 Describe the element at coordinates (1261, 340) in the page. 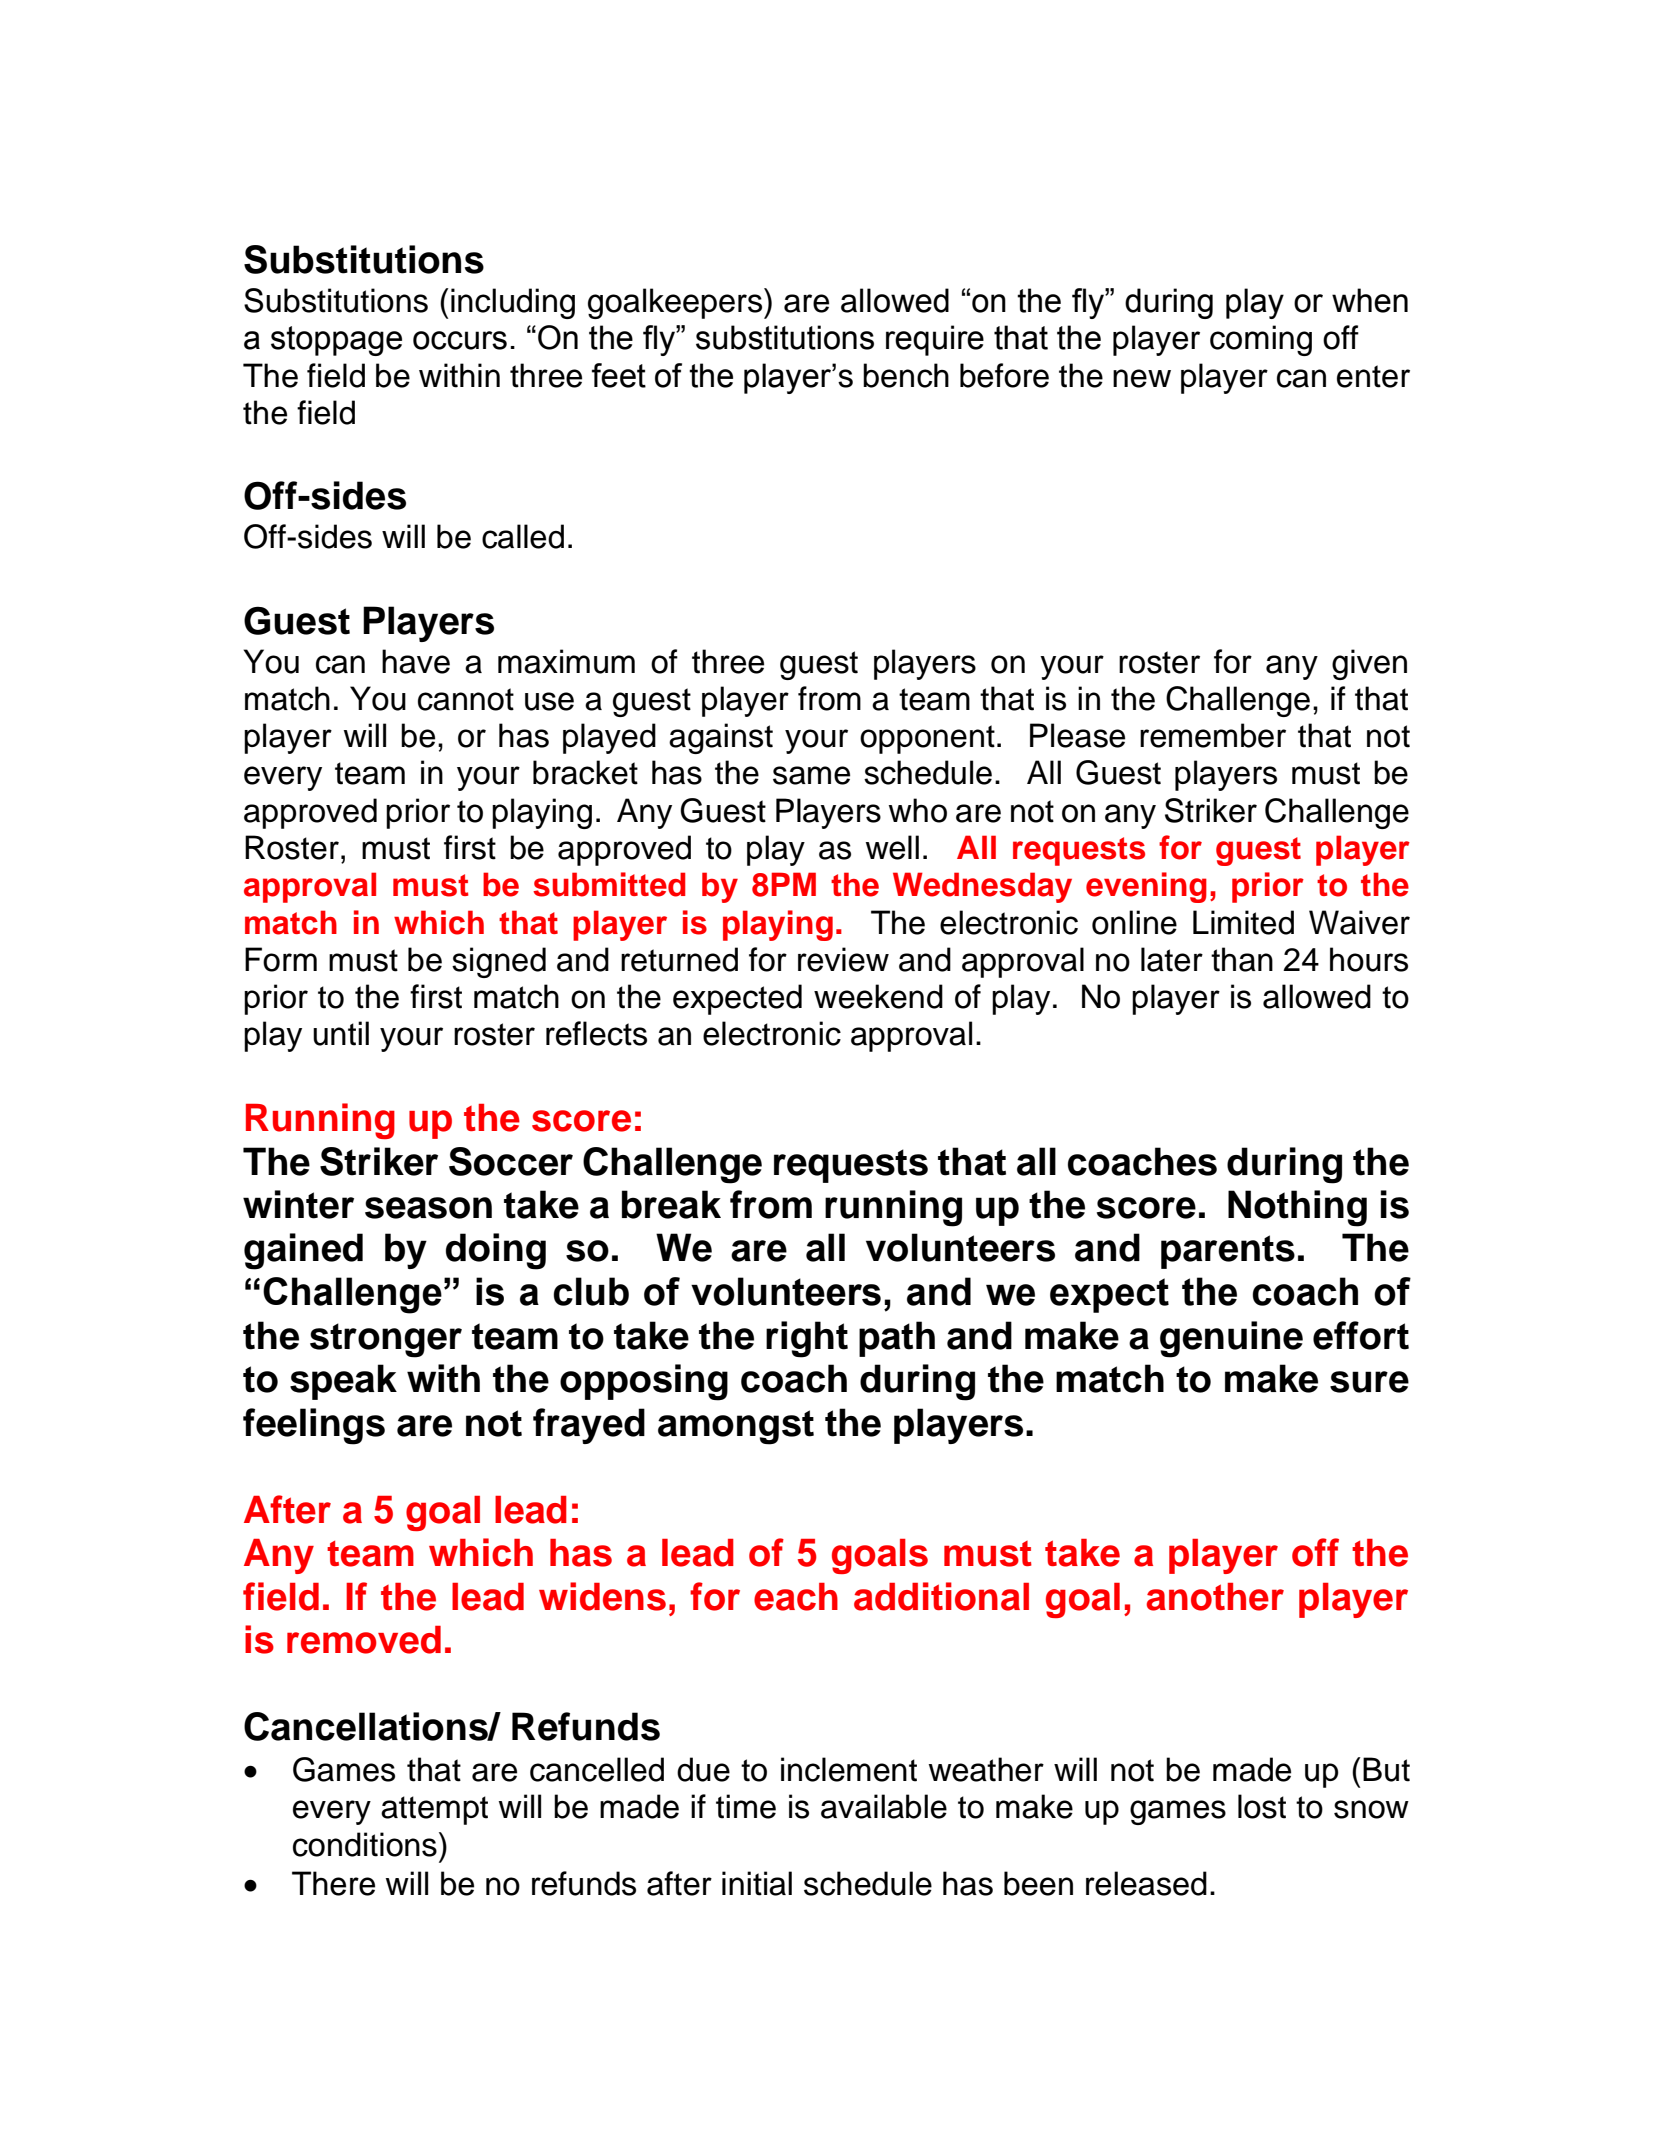

I see `coming` at that location.
